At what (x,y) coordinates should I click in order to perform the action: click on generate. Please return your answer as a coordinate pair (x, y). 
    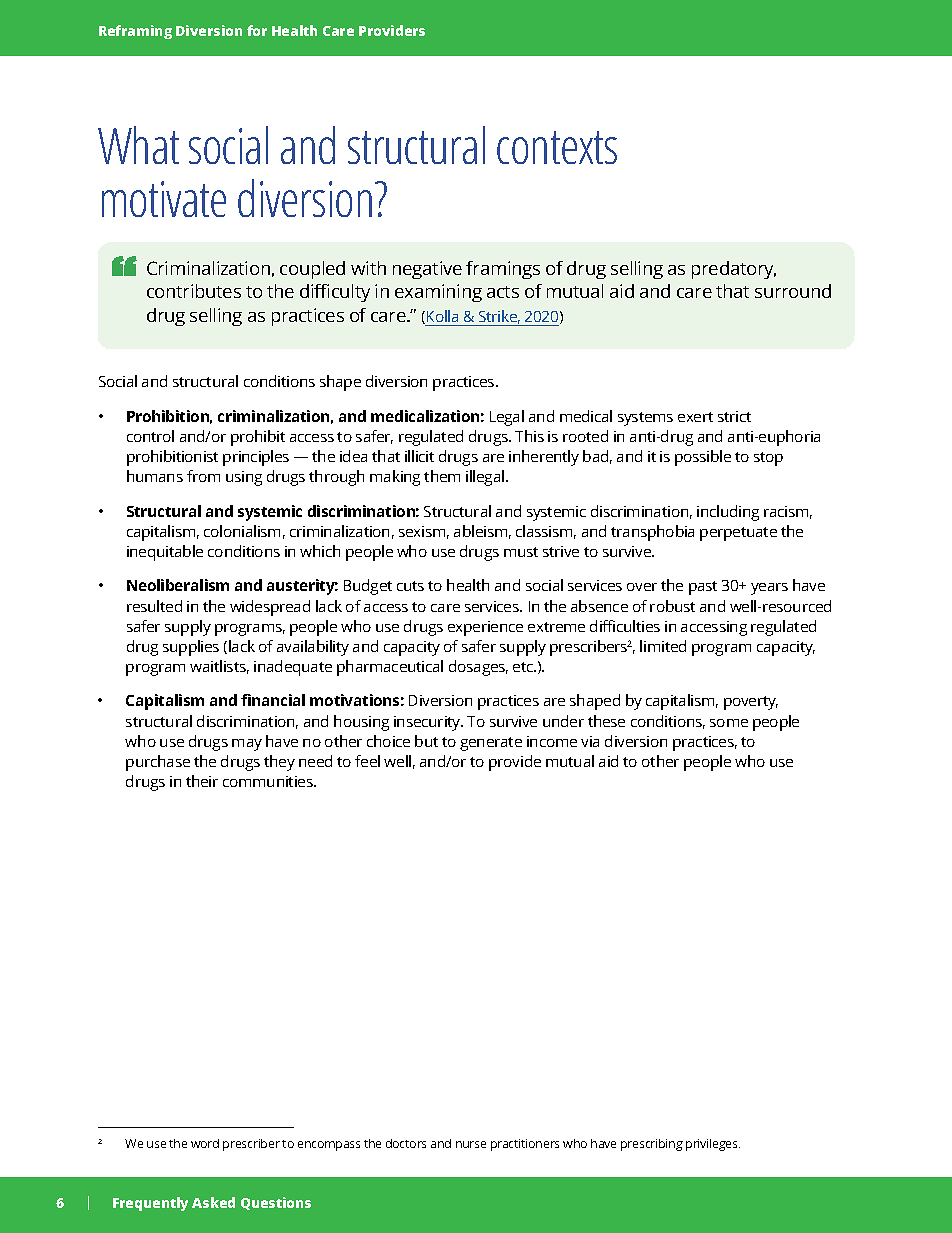
    Looking at the image, I should click on (491, 744).
